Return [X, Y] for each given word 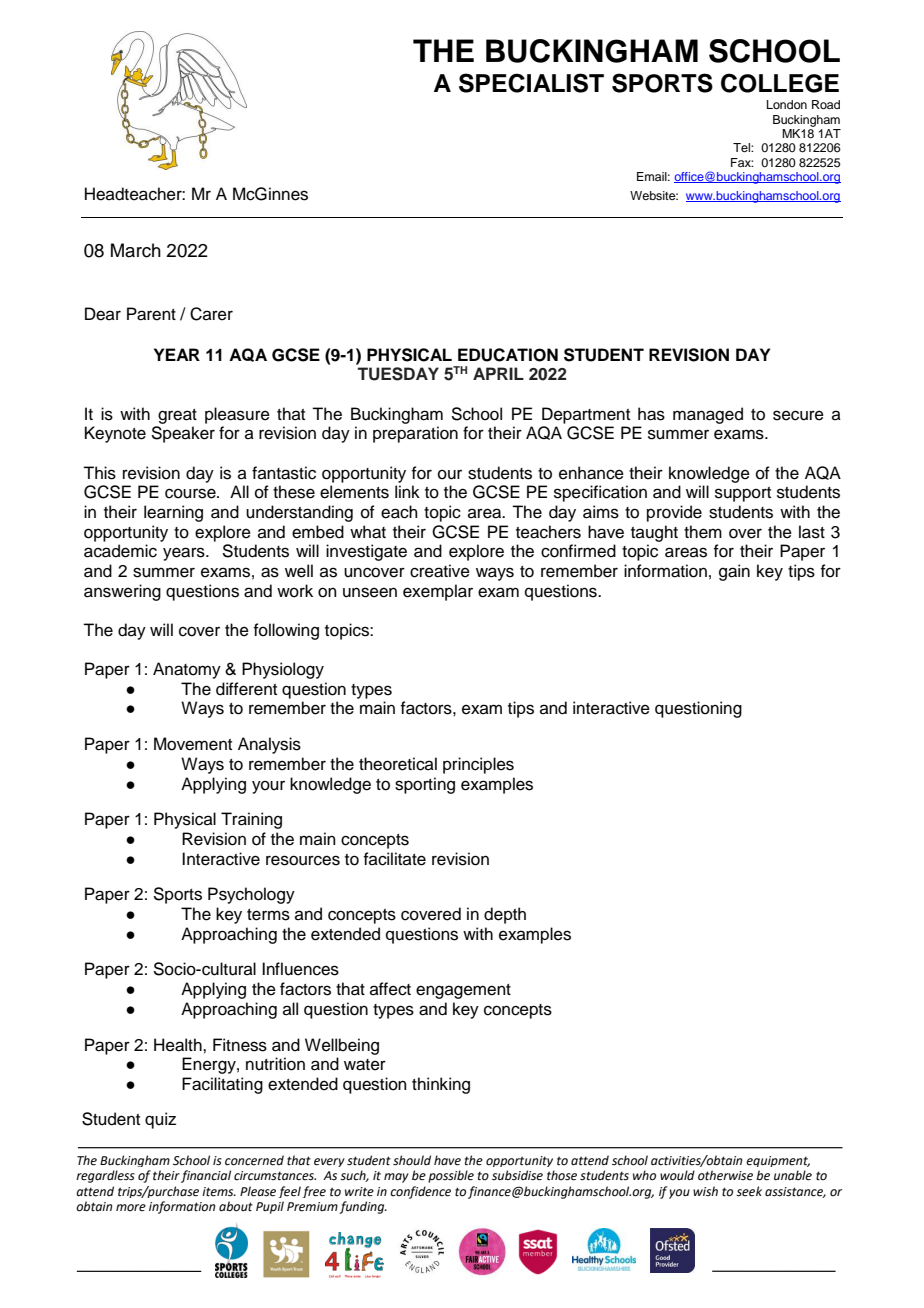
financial [206, 1176]
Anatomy [187, 670]
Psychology [251, 895]
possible [451, 1176]
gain [734, 572]
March [136, 250]
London [787, 104]
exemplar [438, 592]
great [177, 416]
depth [505, 915]
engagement [463, 991]
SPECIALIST [531, 83]
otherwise [725, 1175]
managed [708, 415]
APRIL [498, 373]
